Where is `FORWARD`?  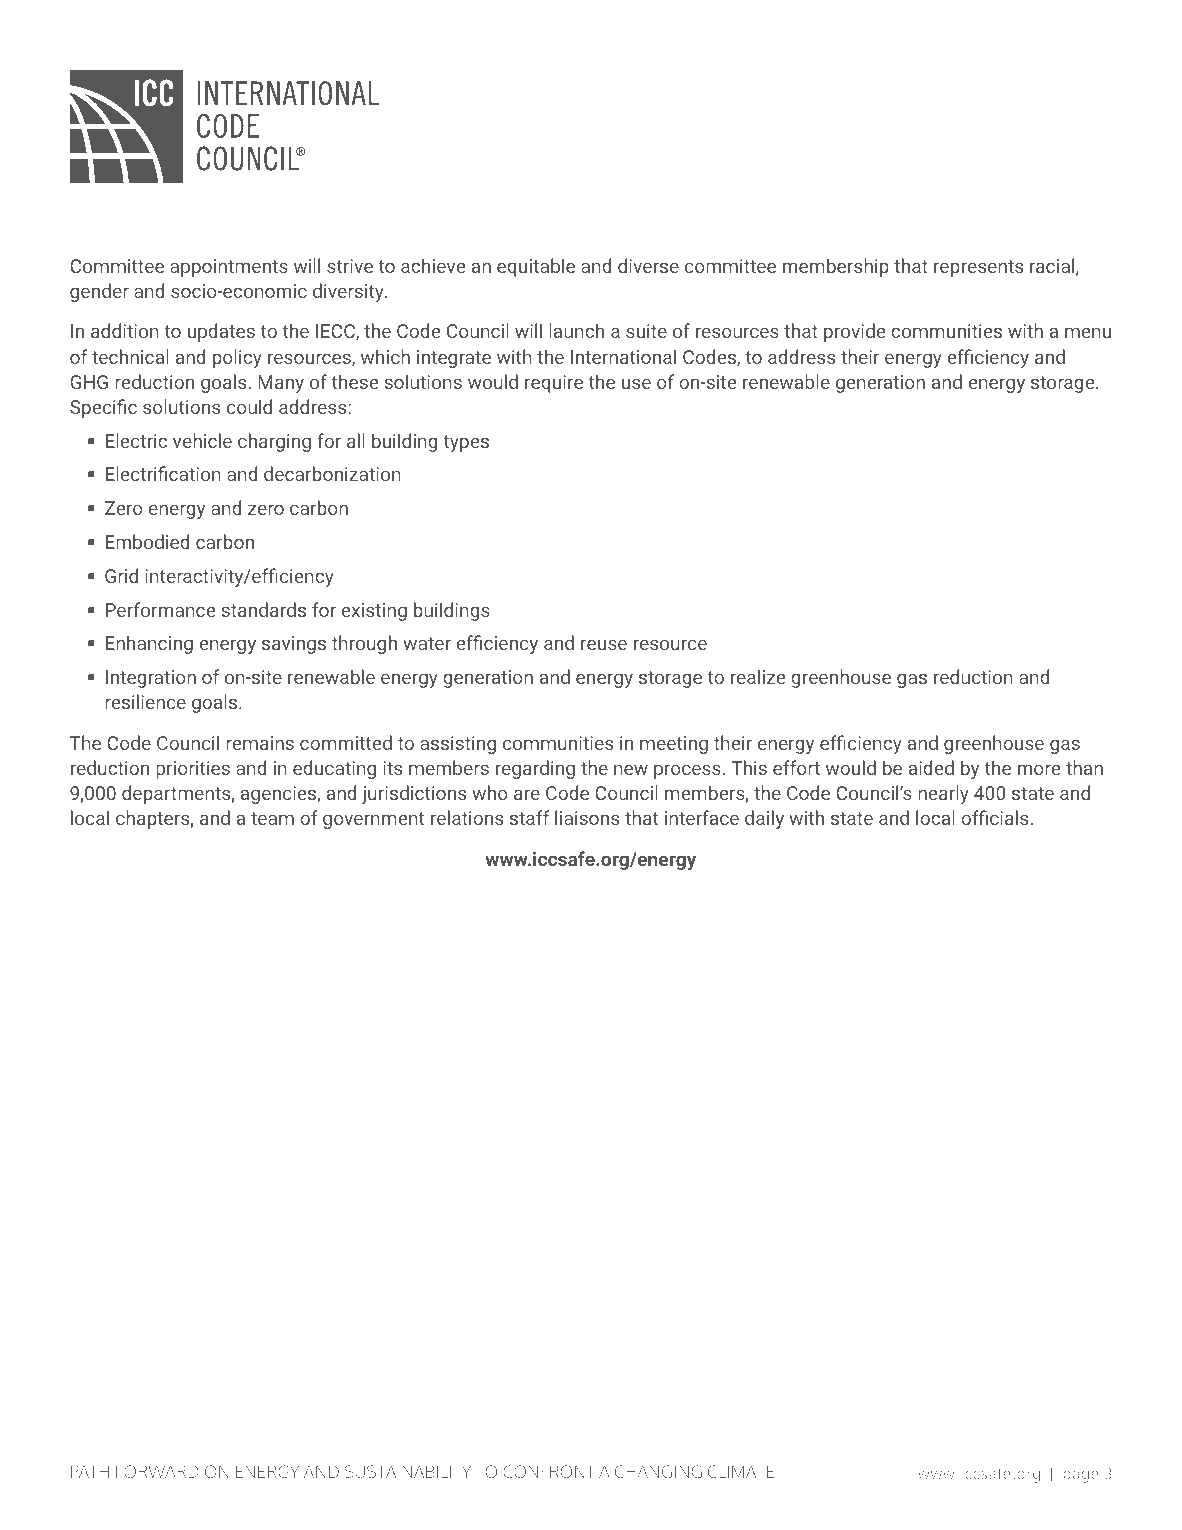 FORWARD is located at coordinates (157, 1471).
